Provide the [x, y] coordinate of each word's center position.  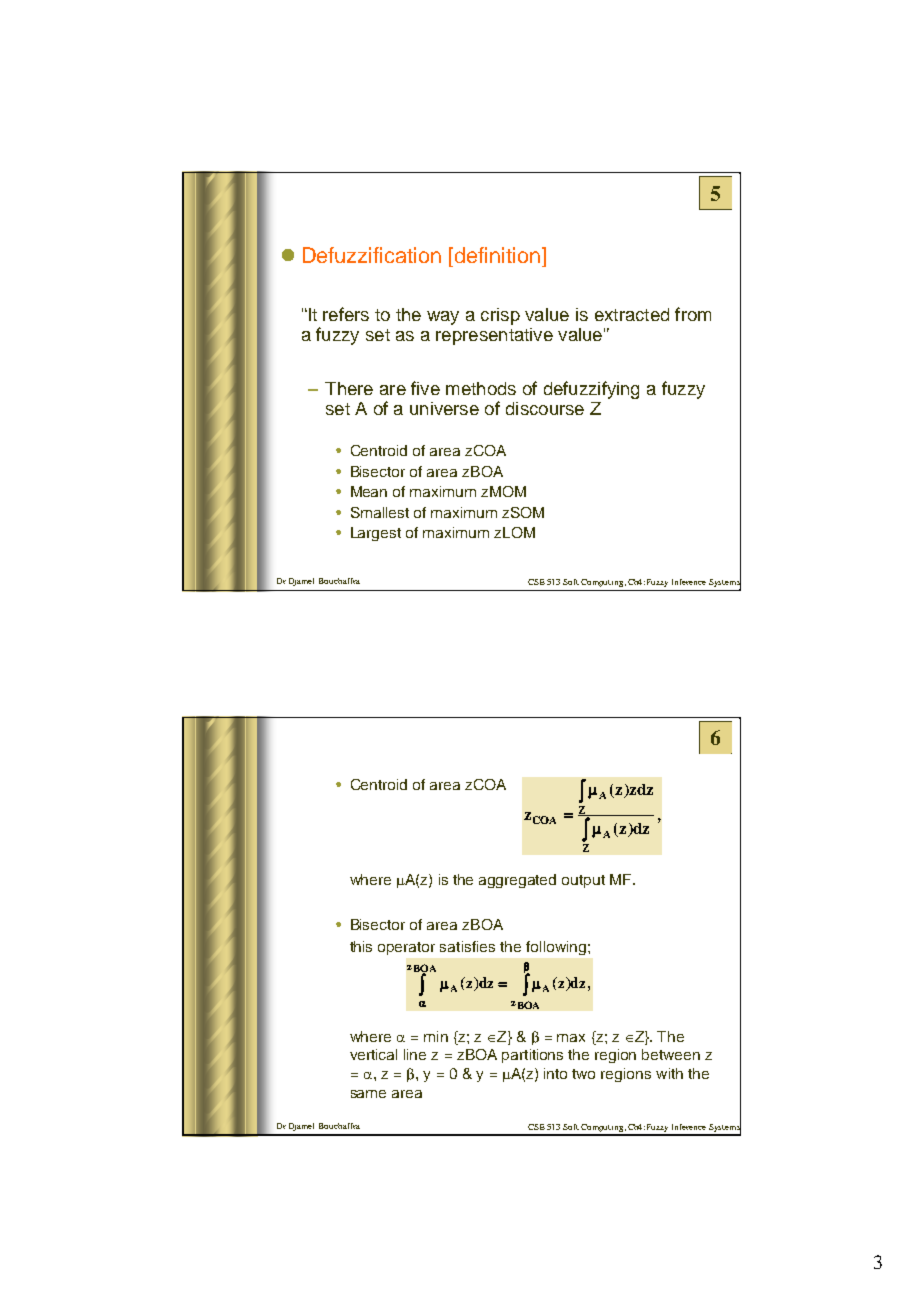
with [669, 1073]
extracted [632, 314]
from [693, 314]
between [671, 1054]
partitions [532, 1056]
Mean [369, 491]
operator [406, 948]
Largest [376, 534]
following [556, 948]
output [583, 881]
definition [497, 255]
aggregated [517, 881]
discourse [545, 408]
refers [346, 314]
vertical [373, 1054]
